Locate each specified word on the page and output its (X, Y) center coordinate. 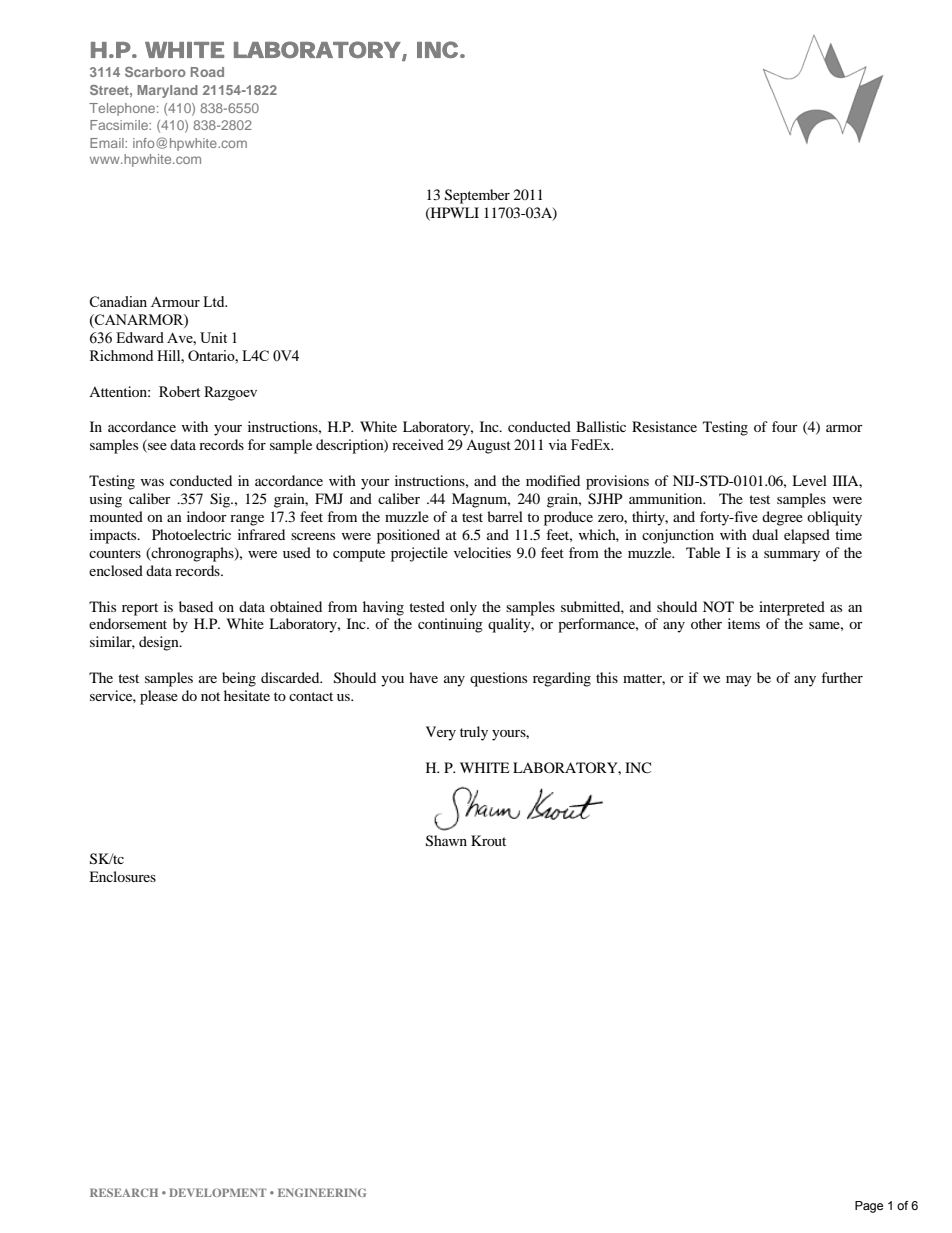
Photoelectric (191, 534)
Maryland (167, 91)
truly (474, 733)
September (477, 196)
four (785, 426)
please (159, 697)
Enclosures (122, 876)
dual (765, 534)
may (739, 681)
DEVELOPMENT (217, 1192)
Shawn (446, 841)
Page (869, 1207)
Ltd (215, 301)
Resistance (664, 426)
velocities (482, 552)
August (488, 447)
